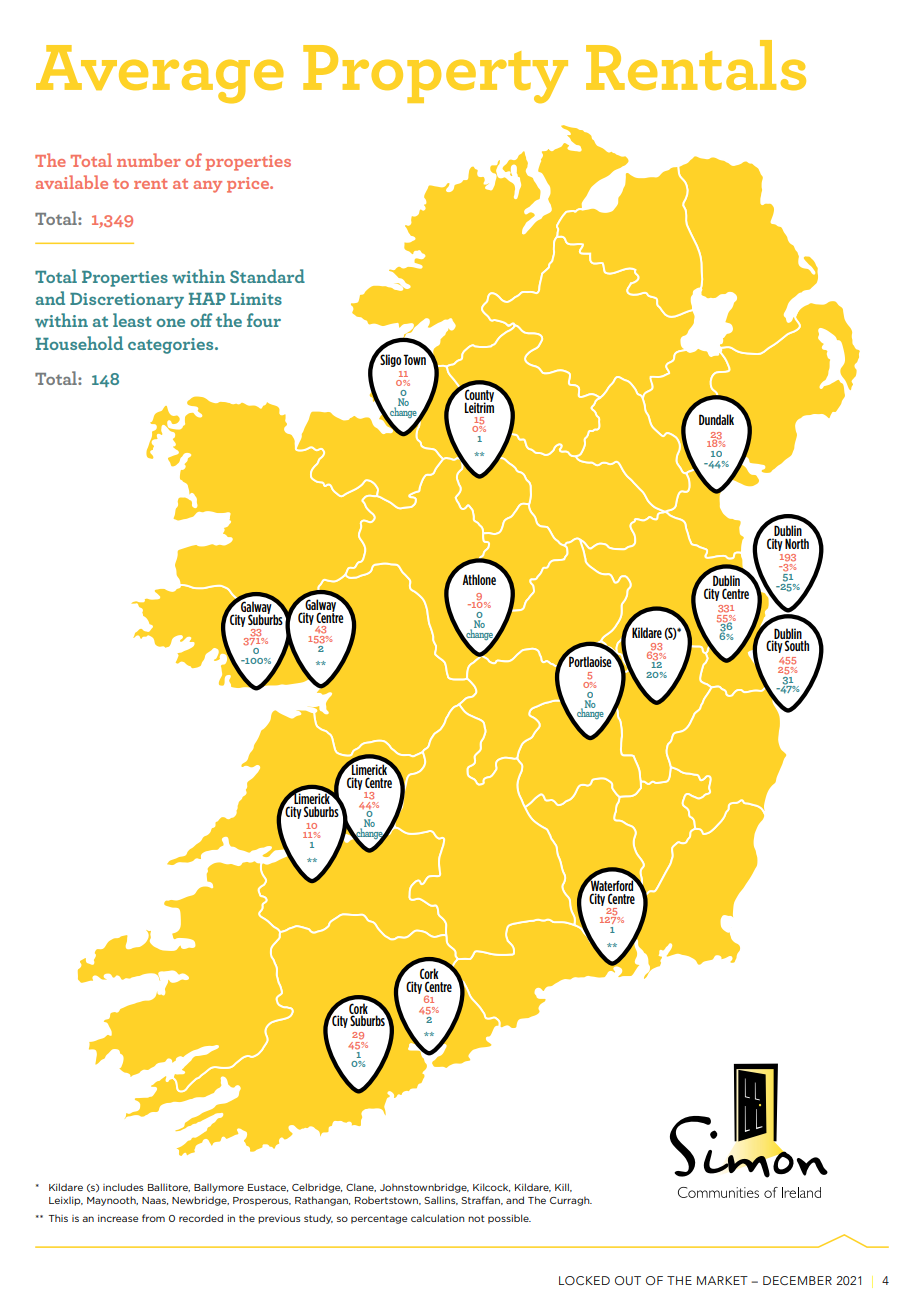 The image size is (924, 1308). I want to click on Average, so click(160, 74).
